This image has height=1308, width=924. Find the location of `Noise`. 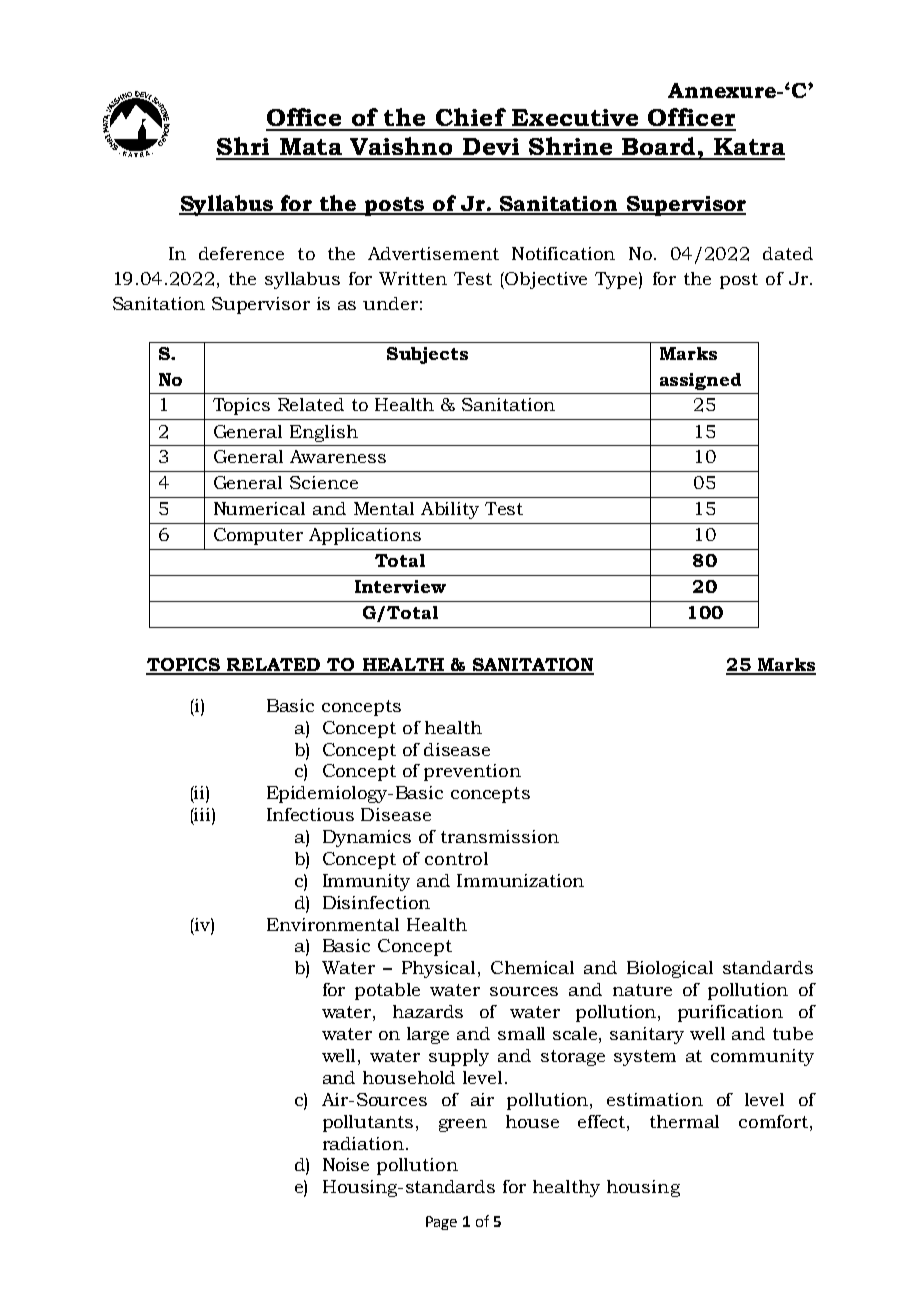

Noise is located at coordinates (346, 1164).
